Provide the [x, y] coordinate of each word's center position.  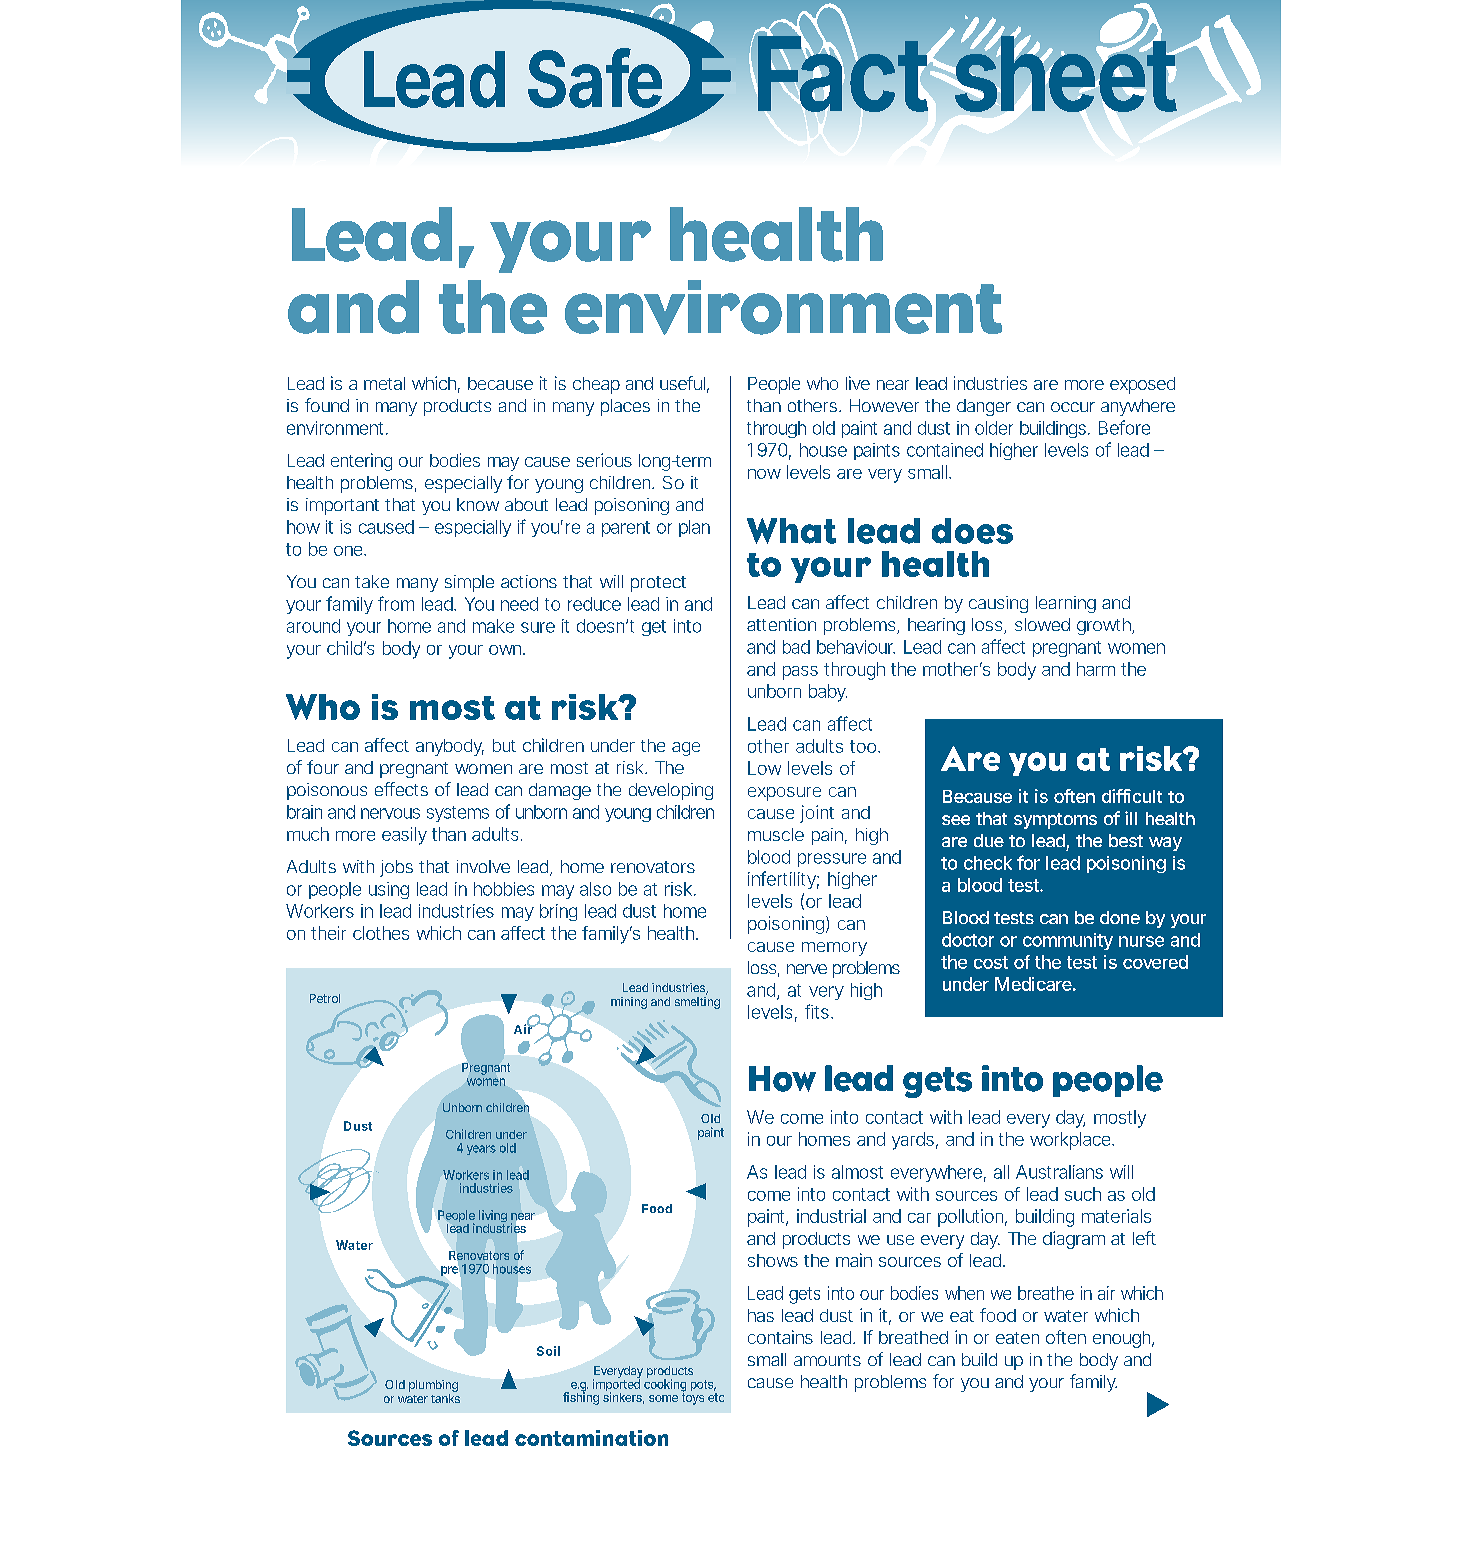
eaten [1017, 1338]
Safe [598, 79]
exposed [1142, 385]
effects [401, 789]
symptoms [1055, 821]
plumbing [433, 1387]
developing [671, 791]
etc [716, 1397]
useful [682, 383]
